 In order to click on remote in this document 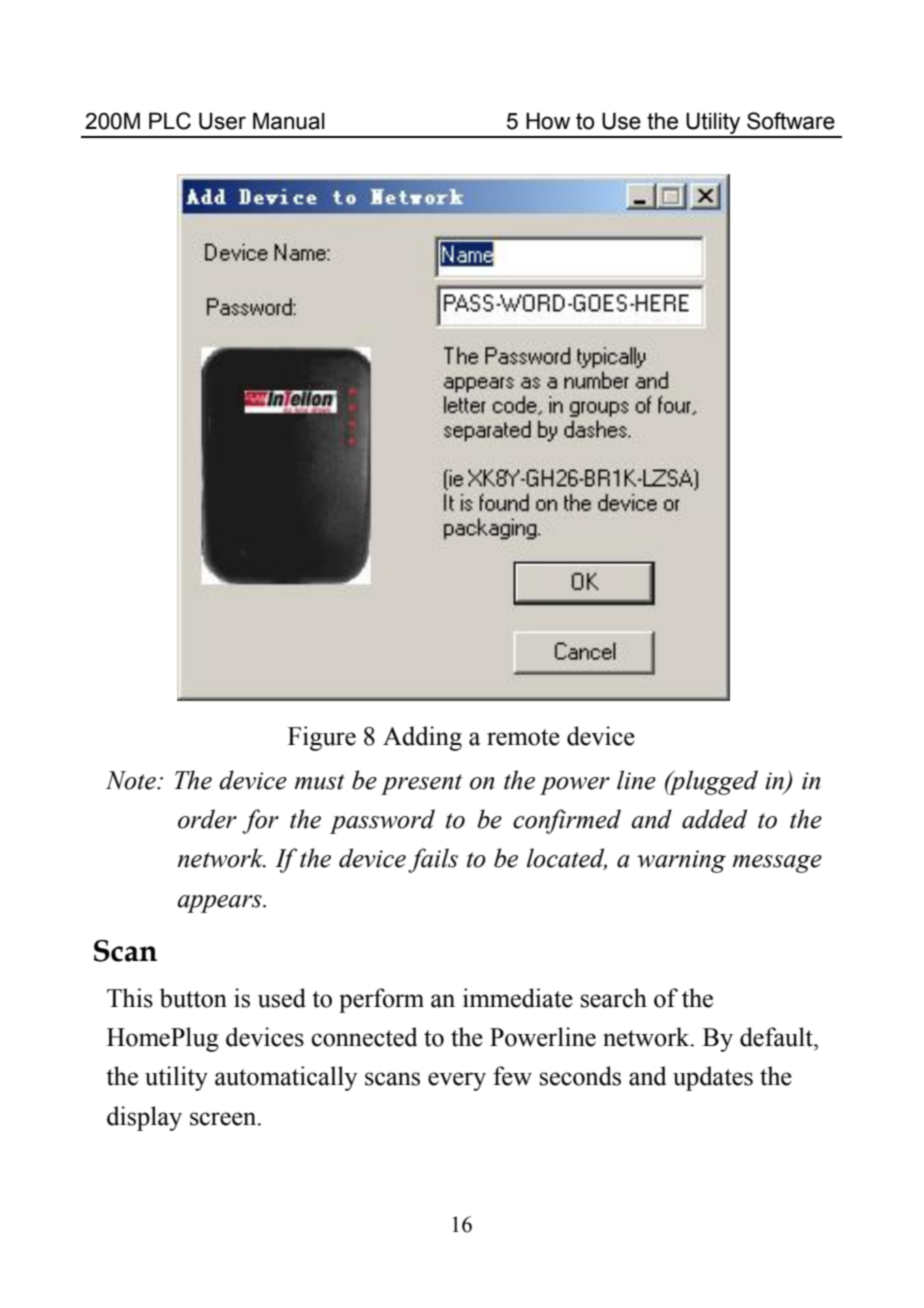, I will do `click(523, 737)`.
